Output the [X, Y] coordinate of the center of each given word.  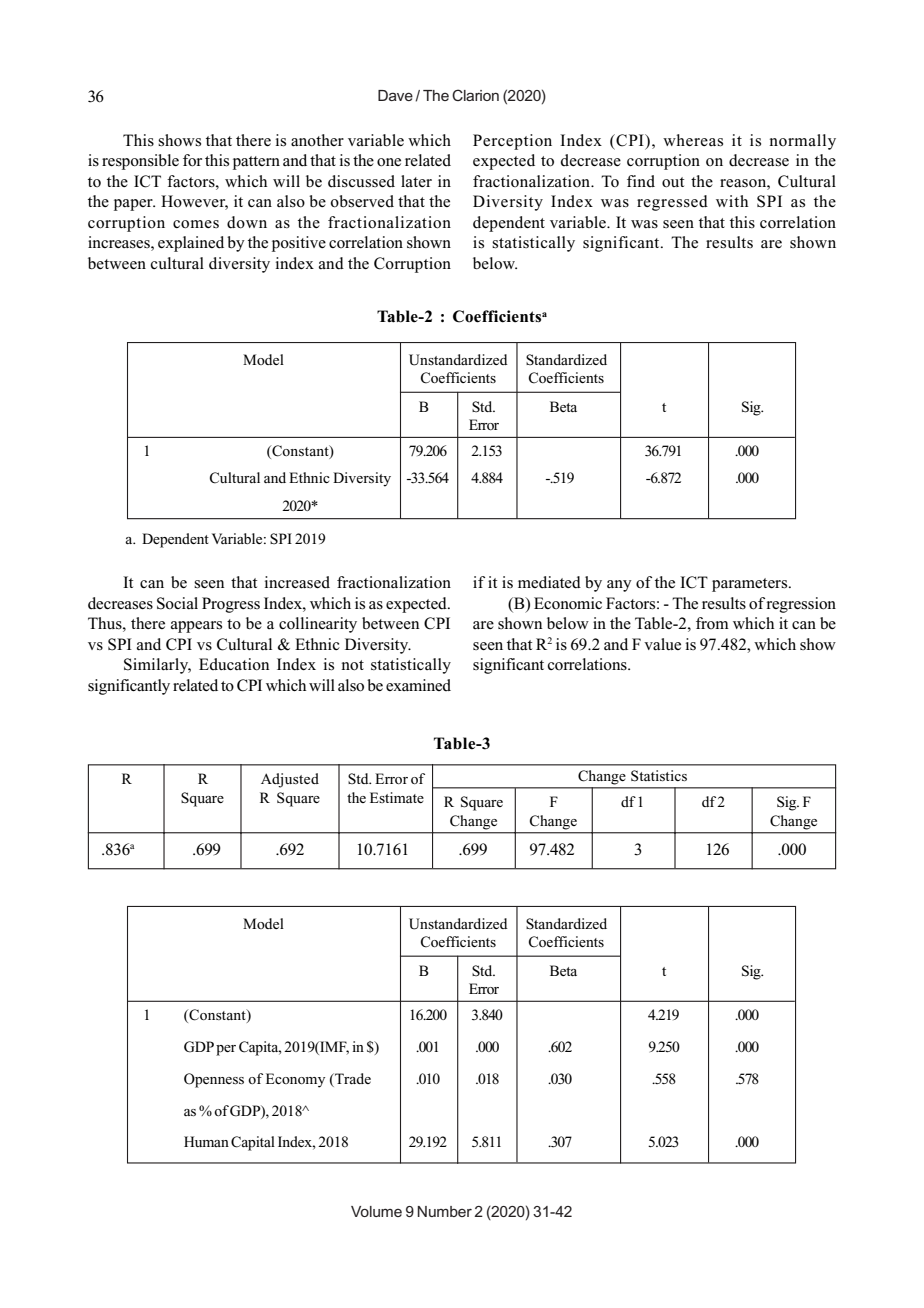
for [192, 160]
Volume [376, 1211]
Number [444, 1211]
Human [206, 1141]
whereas [693, 140]
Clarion [475, 95]
